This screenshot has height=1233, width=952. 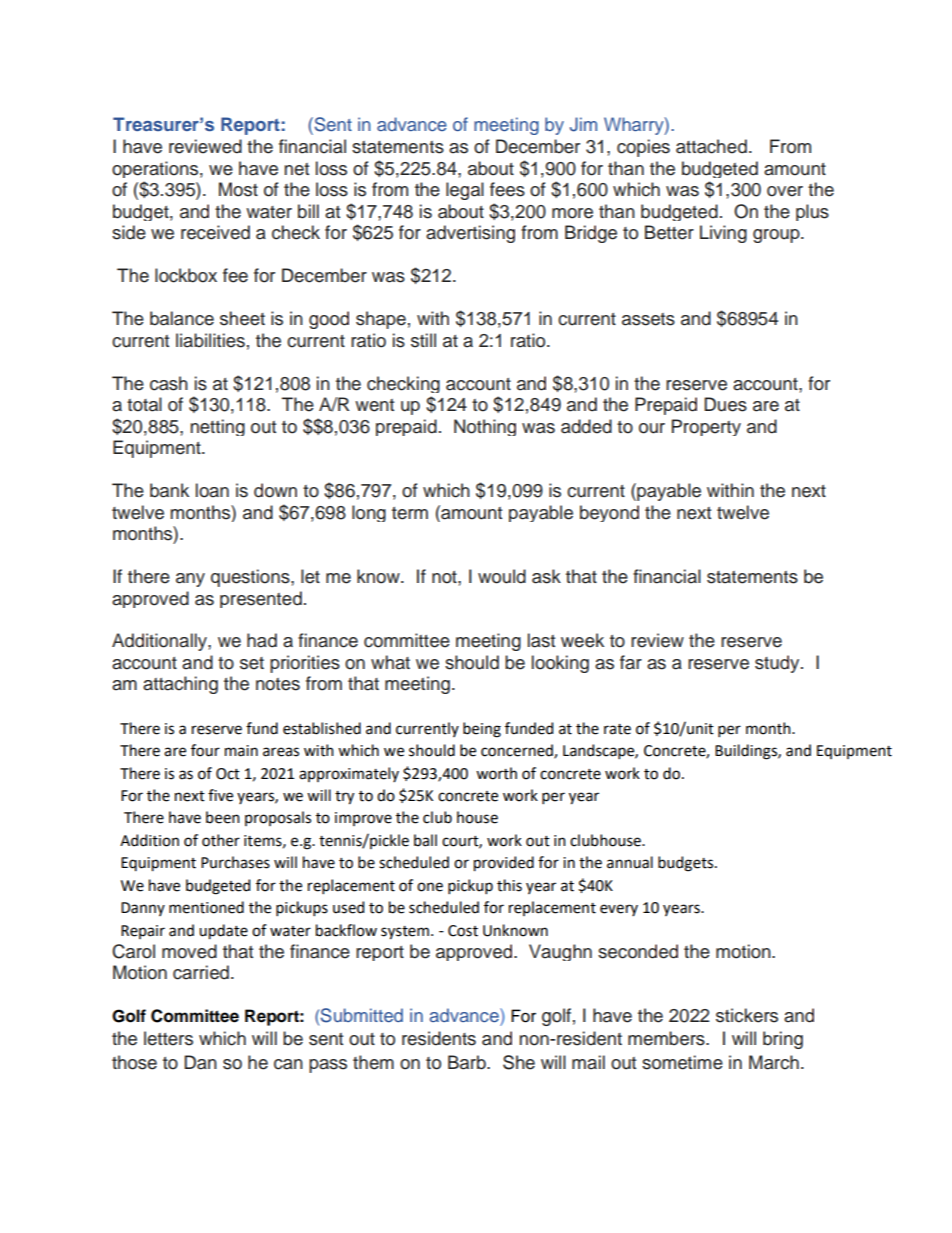 I want to click on rate, so click(x=617, y=729).
